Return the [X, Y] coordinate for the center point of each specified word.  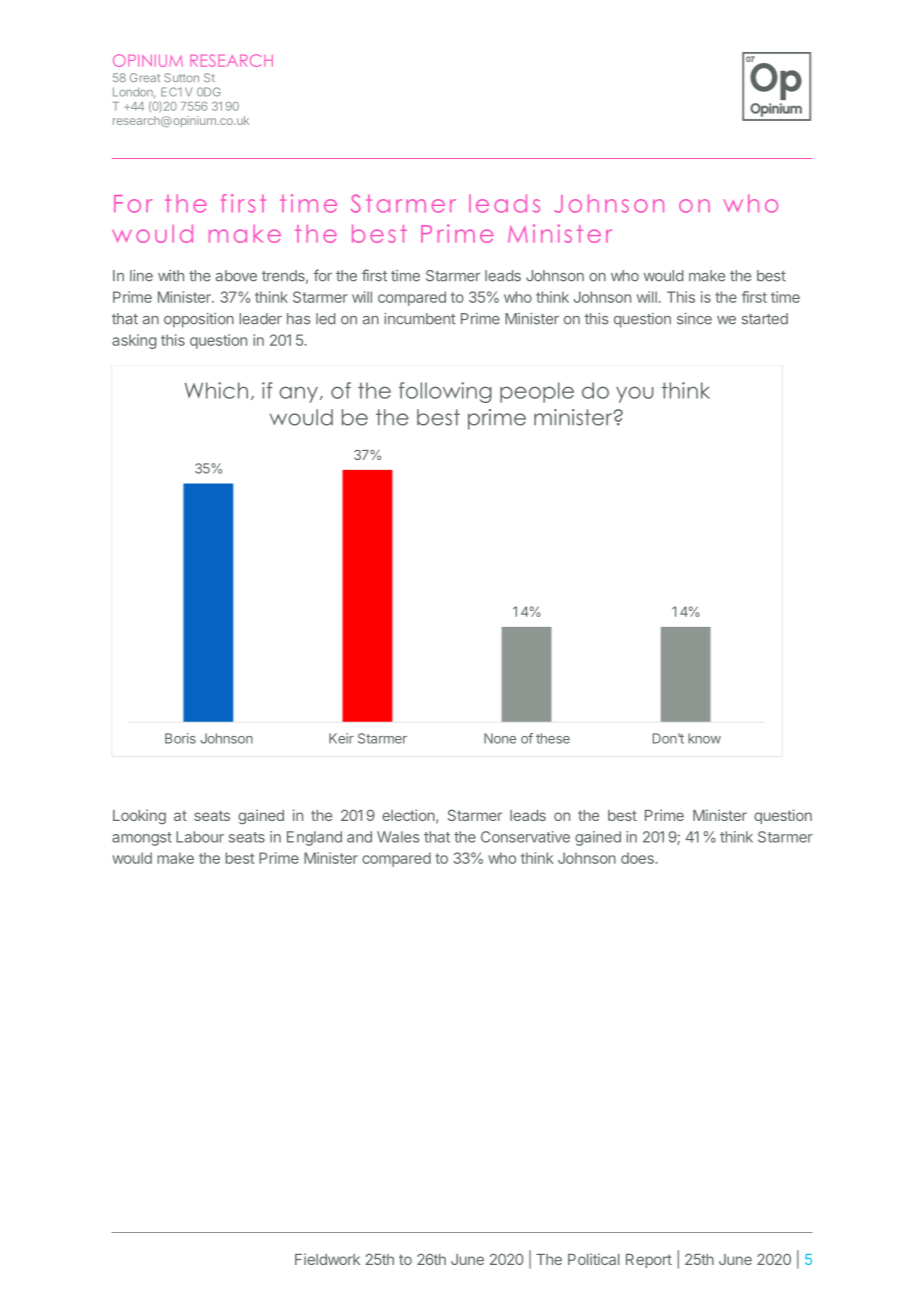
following [445, 392]
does [638, 858]
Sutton [181, 77]
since [694, 319]
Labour [200, 837]
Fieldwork [327, 1259]
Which [216, 390]
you [635, 394]
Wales [398, 837]
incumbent [420, 319]
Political [593, 1259]
